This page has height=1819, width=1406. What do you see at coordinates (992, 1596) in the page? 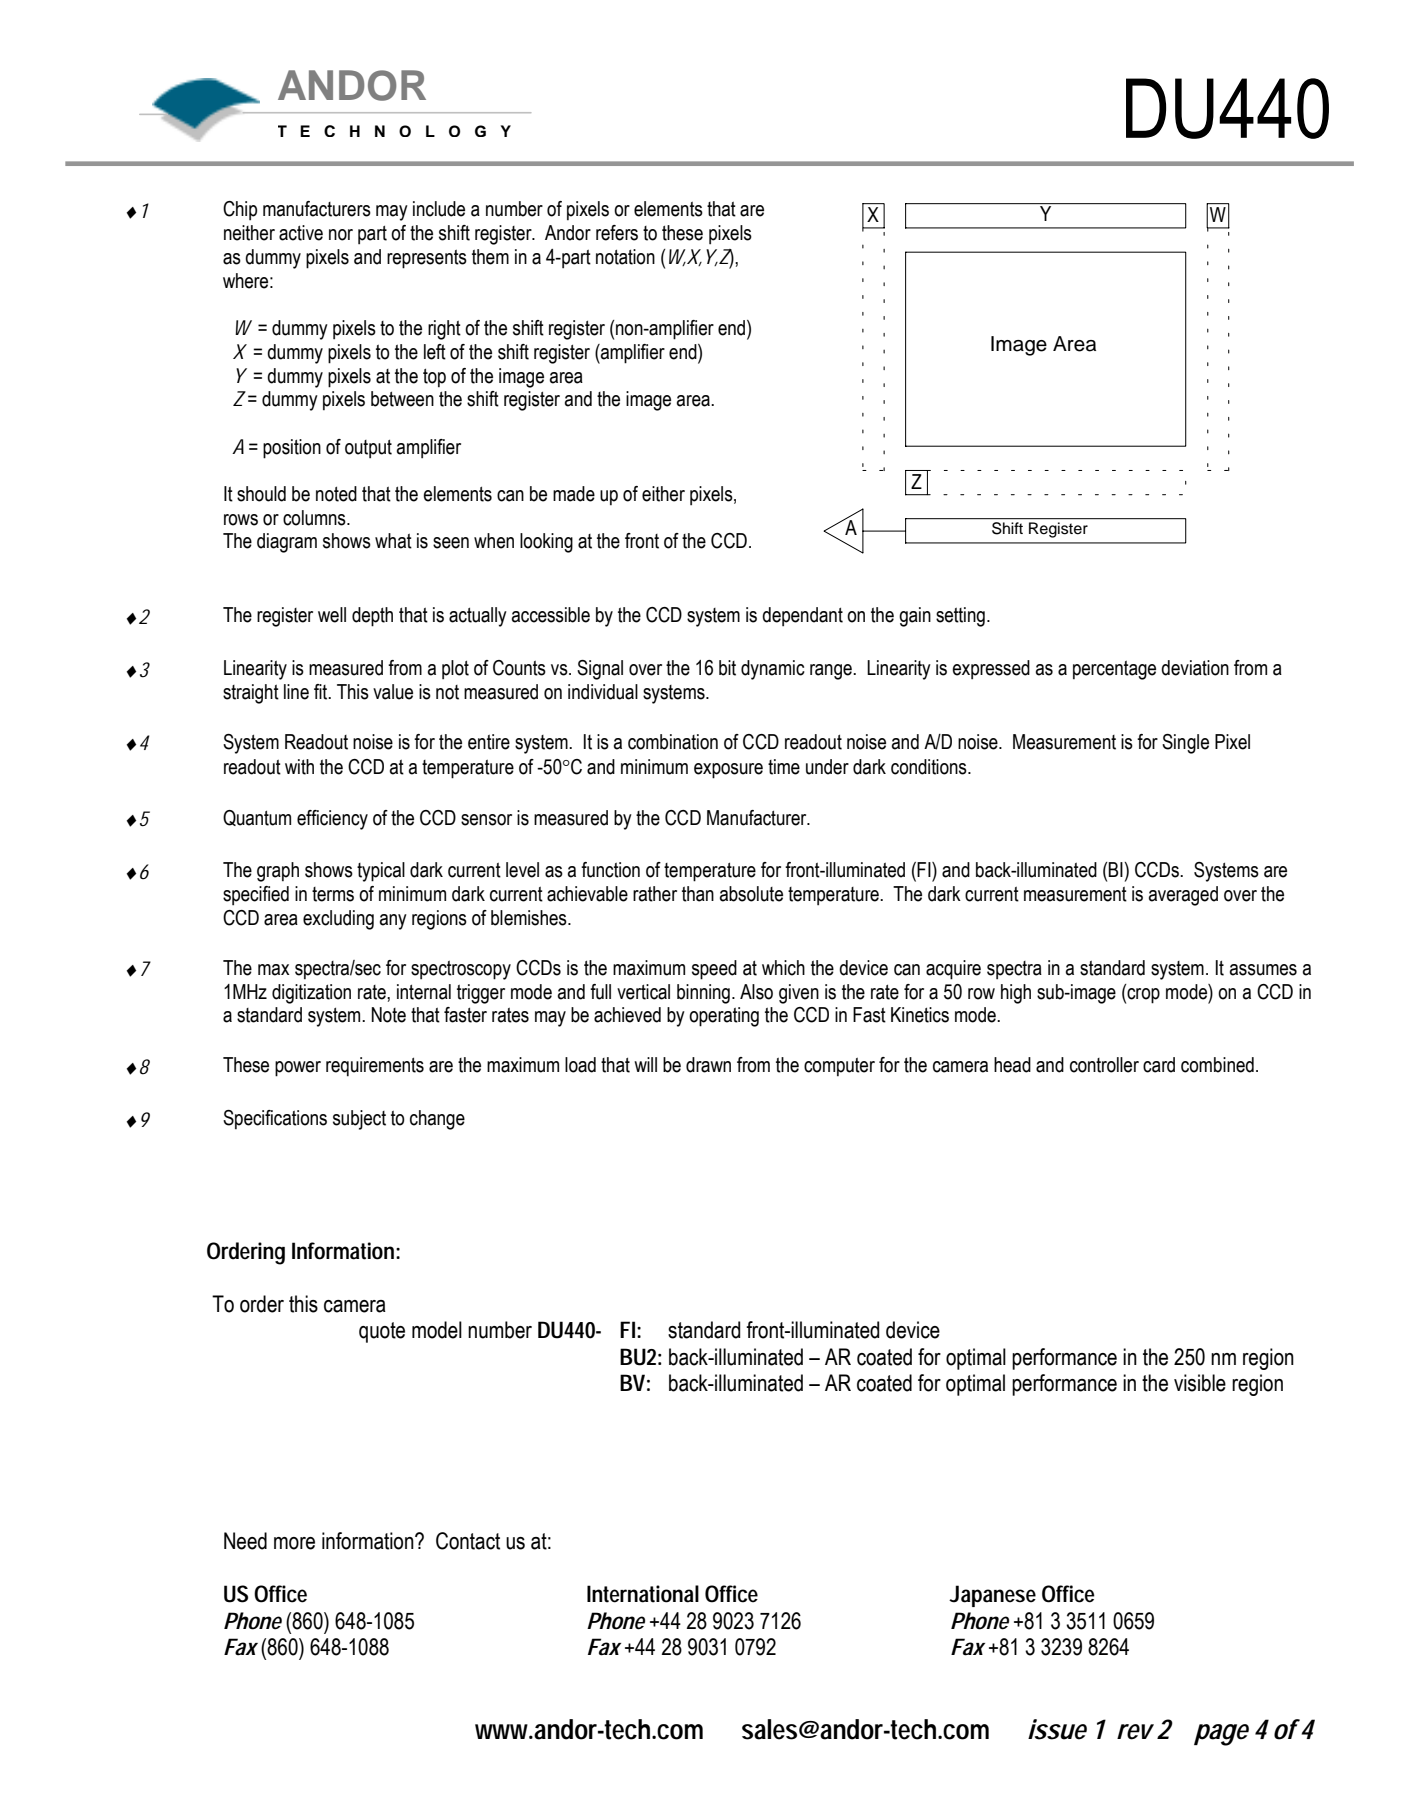
I see `Japanese` at bounding box center [992, 1596].
